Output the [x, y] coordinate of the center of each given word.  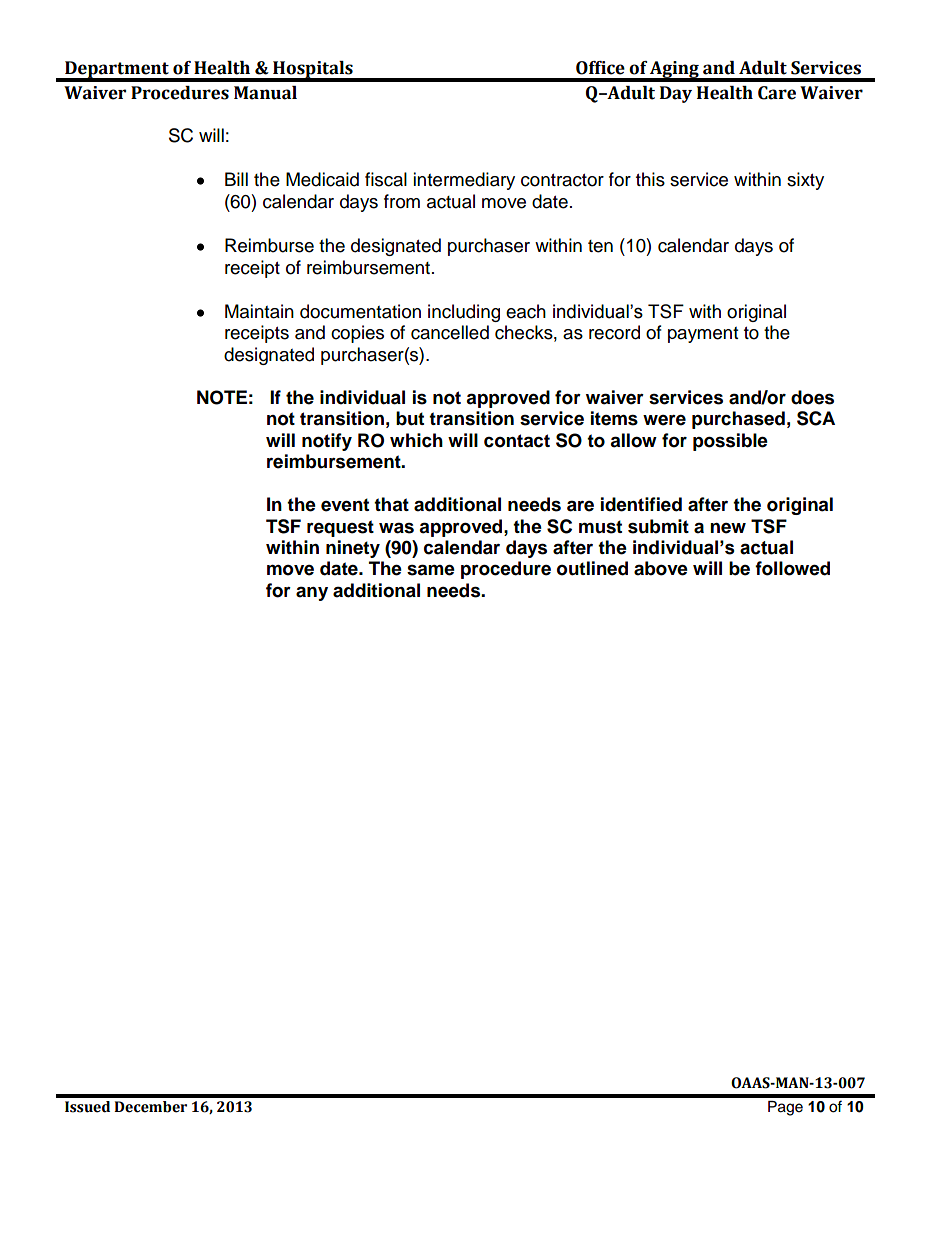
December [150, 1107]
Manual [265, 93]
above [661, 568]
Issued [87, 1107]
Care [777, 93]
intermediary [464, 181]
